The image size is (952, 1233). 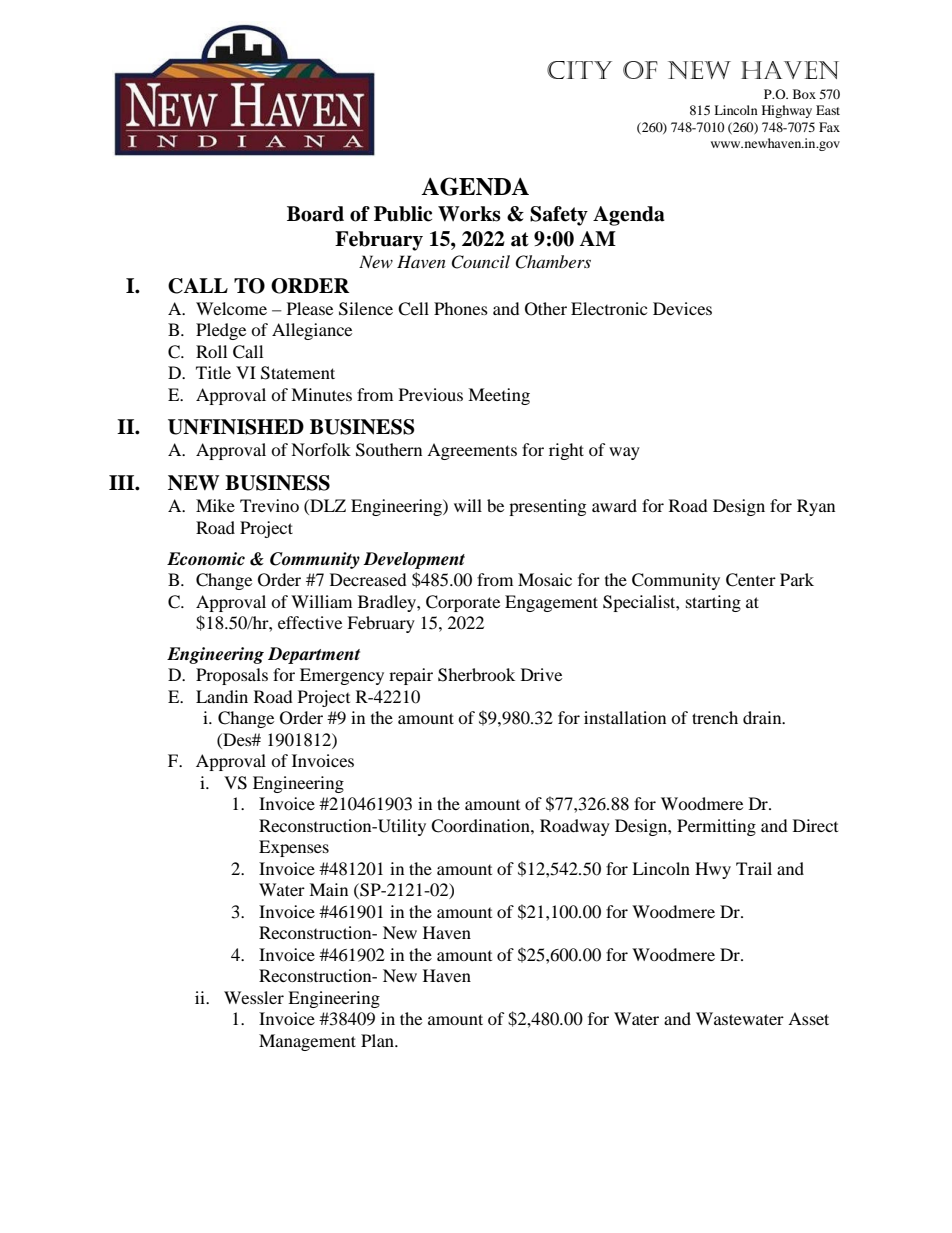 What do you see at coordinates (682, 308) in the page?
I see `Devices` at bounding box center [682, 308].
